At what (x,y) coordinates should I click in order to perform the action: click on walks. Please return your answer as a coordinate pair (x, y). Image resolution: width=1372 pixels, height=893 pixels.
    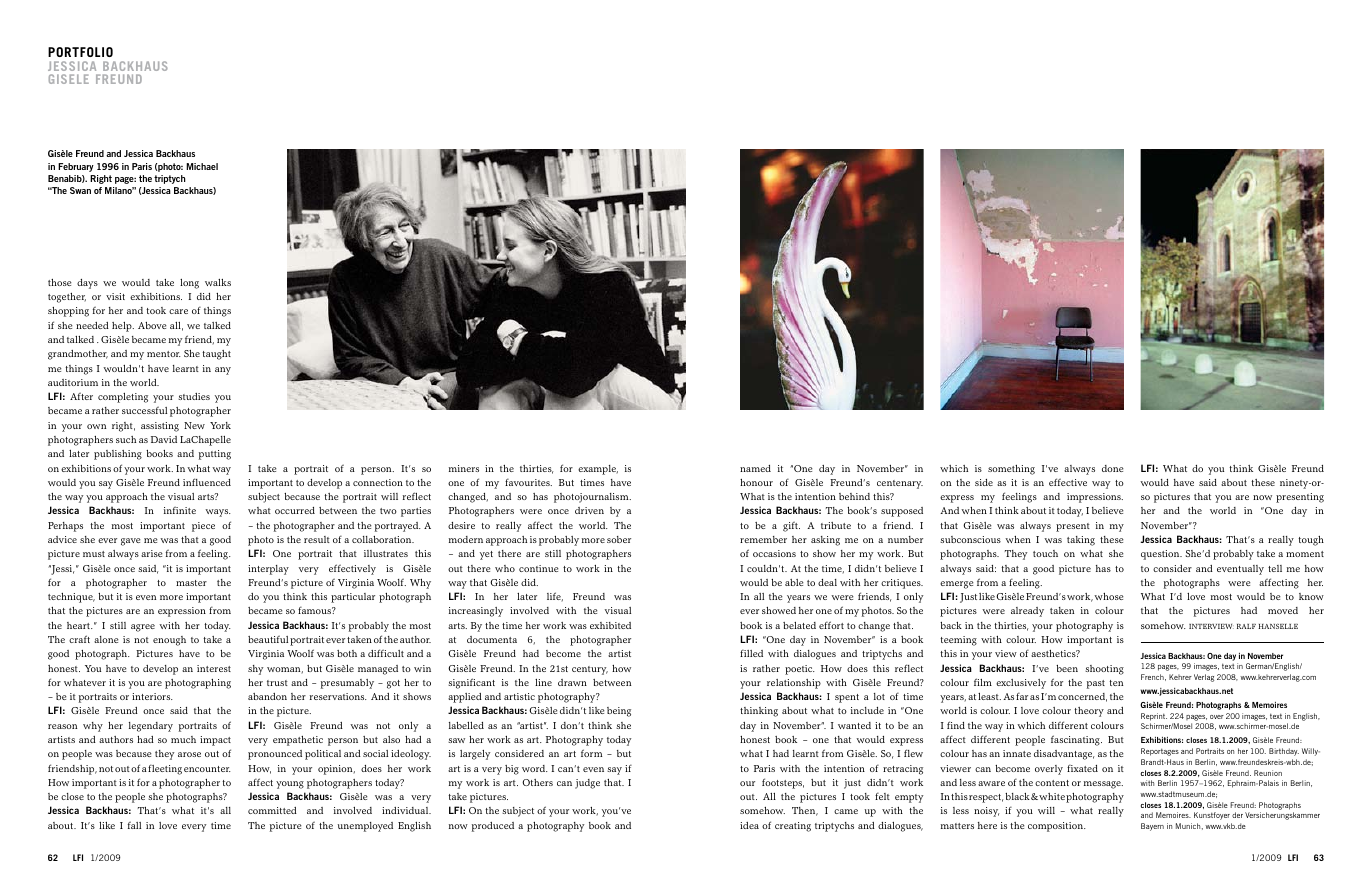
    Looking at the image, I should click on (218, 282).
